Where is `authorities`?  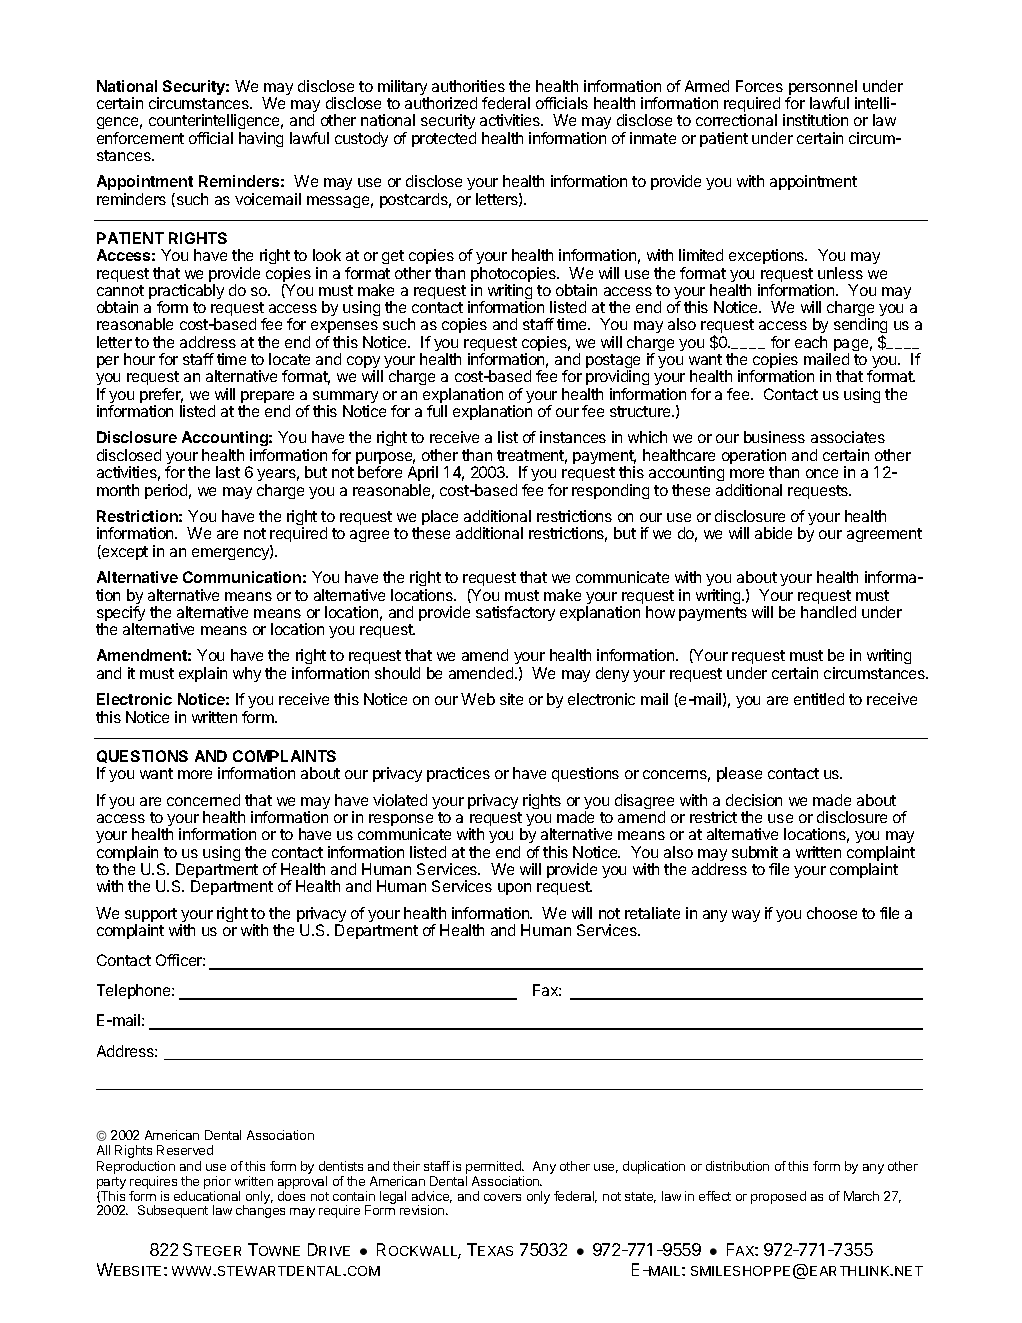
authorities is located at coordinates (468, 86).
